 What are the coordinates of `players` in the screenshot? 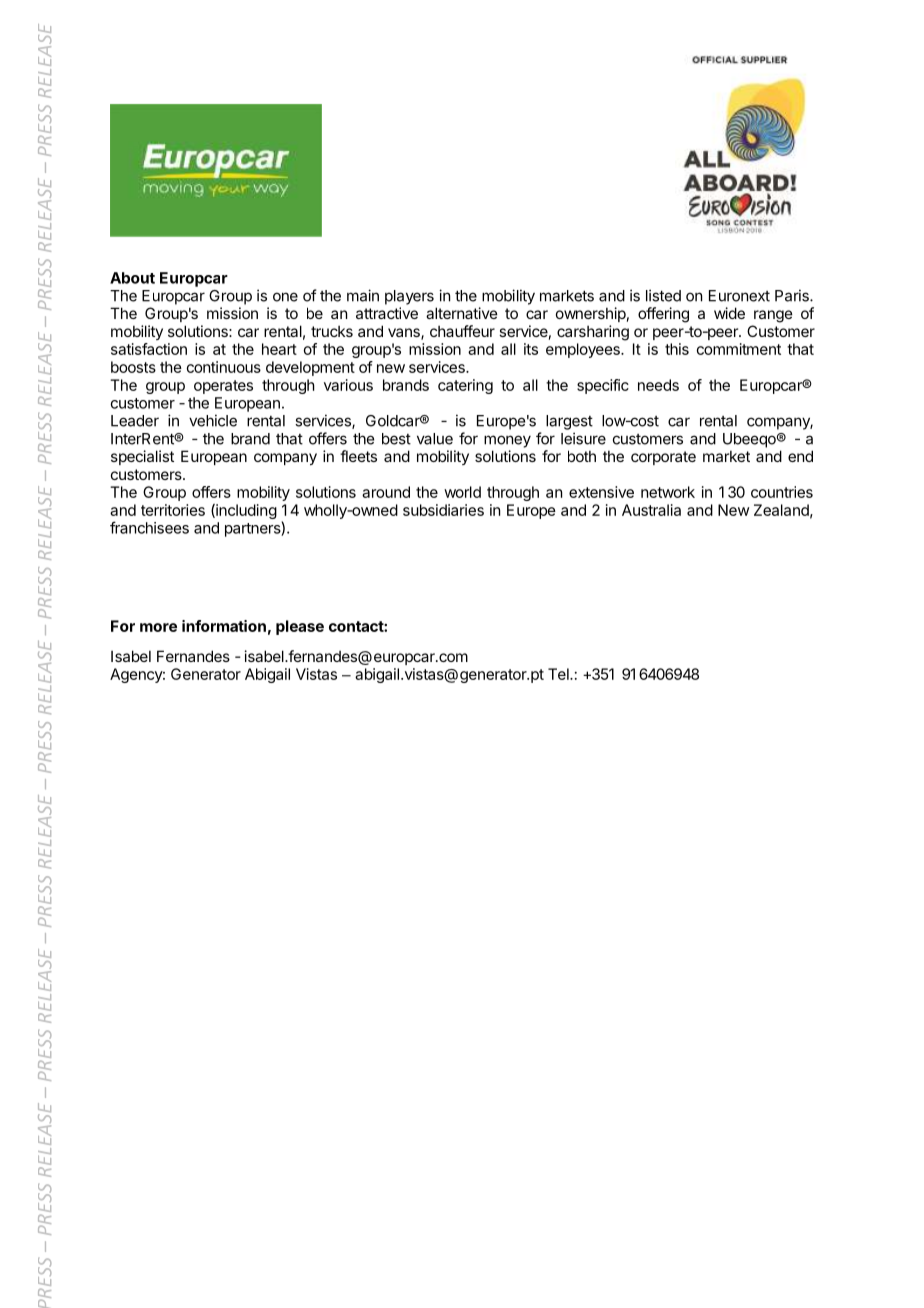 It's located at (409, 297).
